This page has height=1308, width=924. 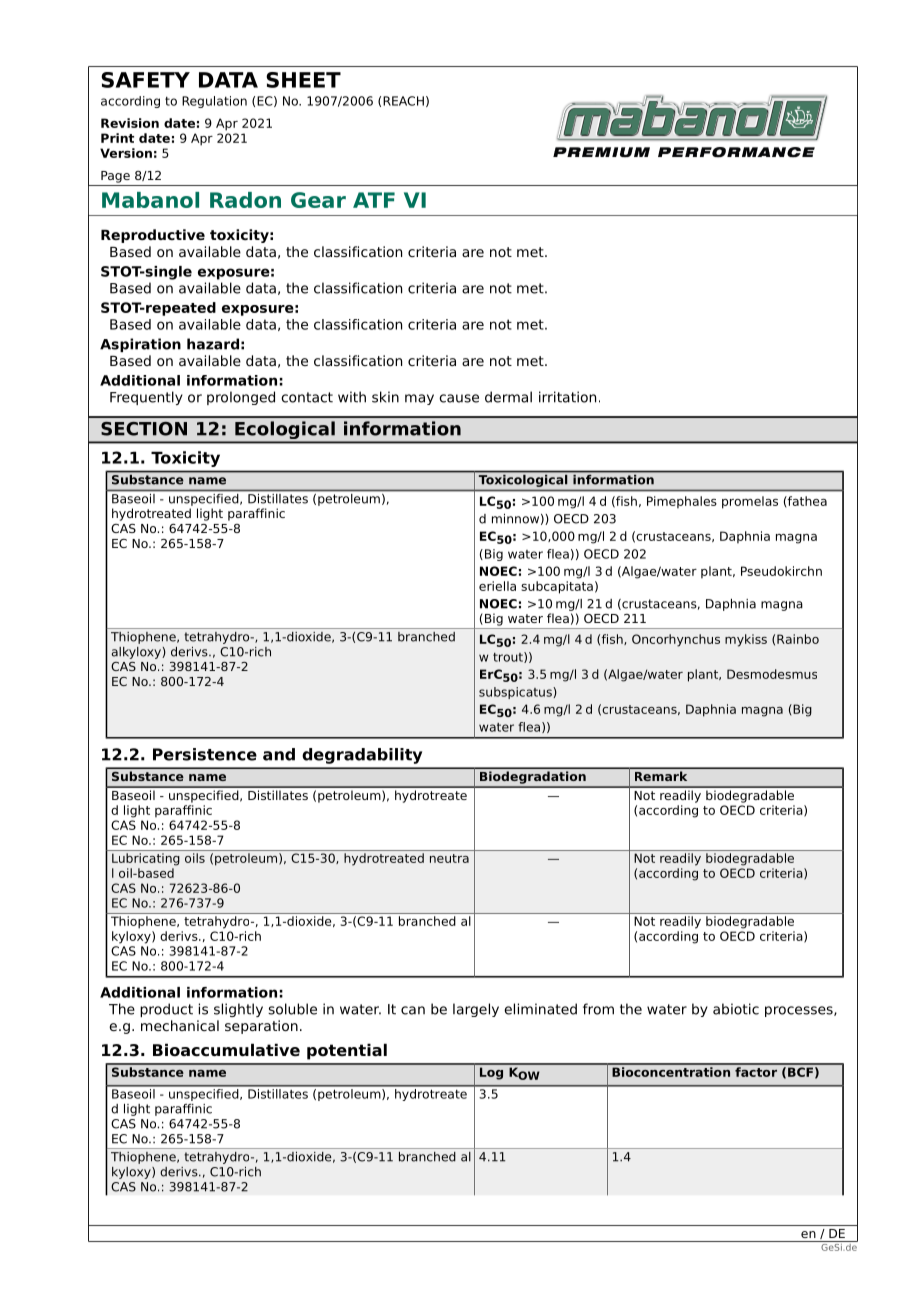 What do you see at coordinates (403, 101) in the page?
I see `REACH` at bounding box center [403, 101].
